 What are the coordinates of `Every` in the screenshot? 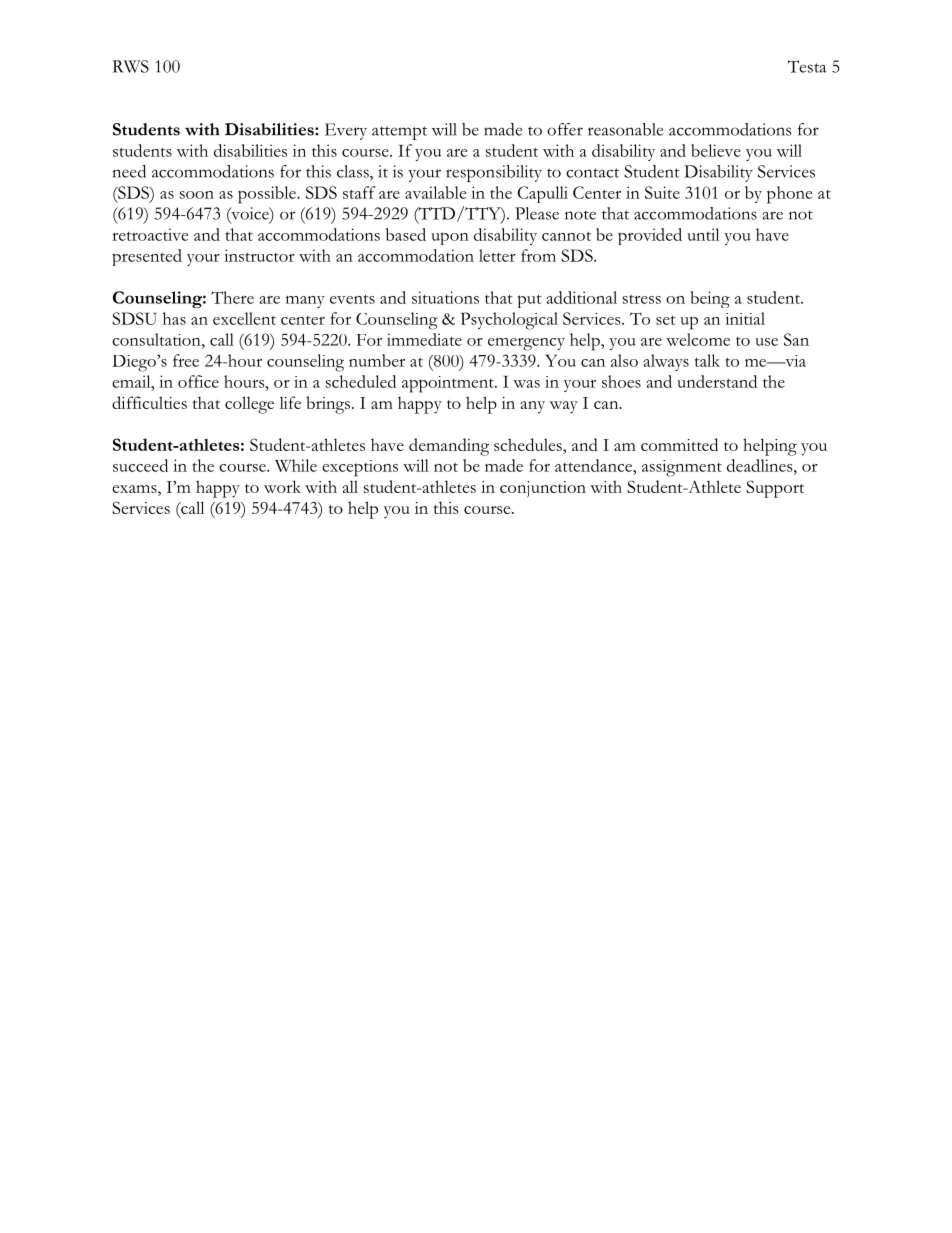 It's located at (346, 131).
